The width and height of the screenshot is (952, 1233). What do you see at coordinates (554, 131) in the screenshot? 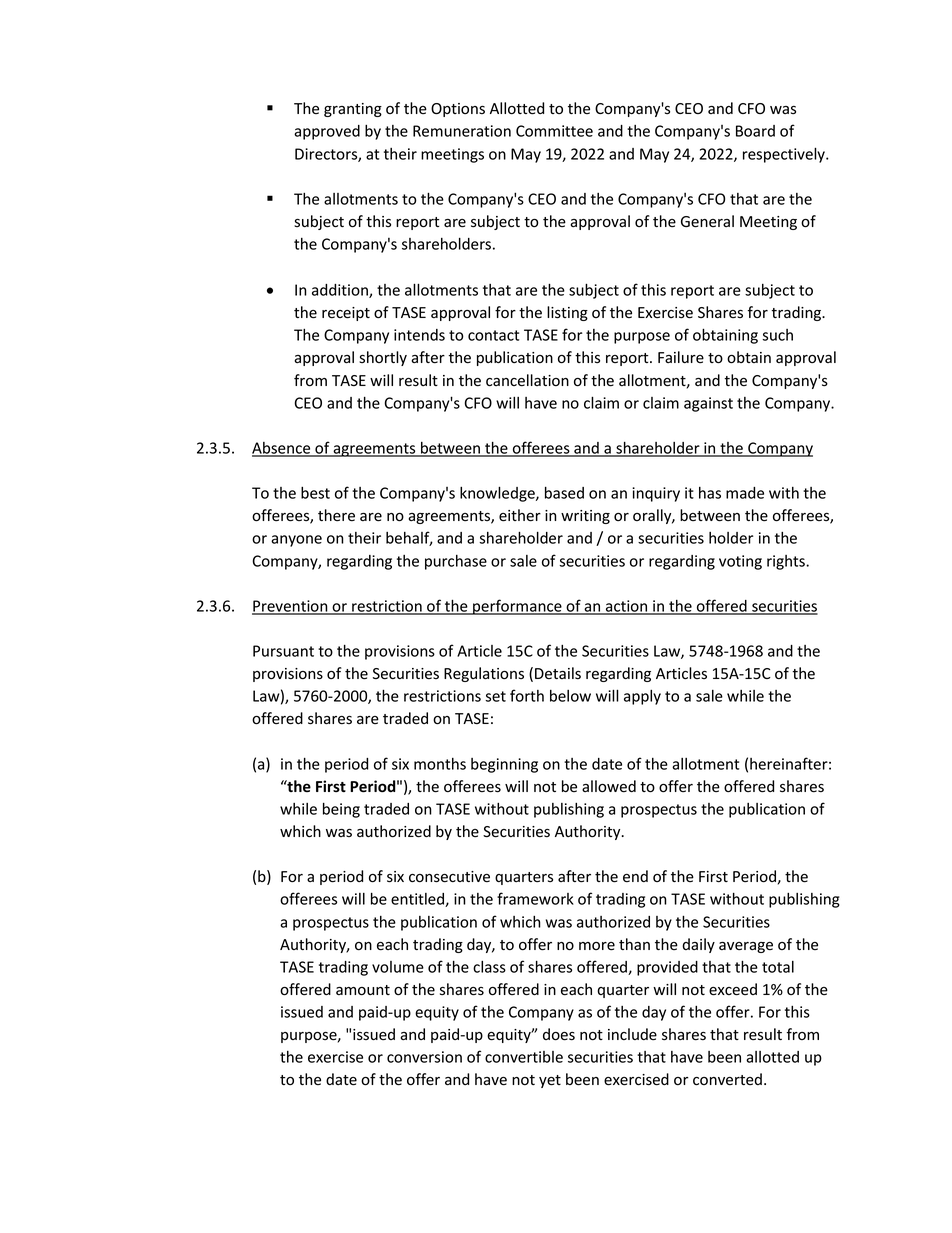
I see `Committee` at bounding box center [554, 131].
